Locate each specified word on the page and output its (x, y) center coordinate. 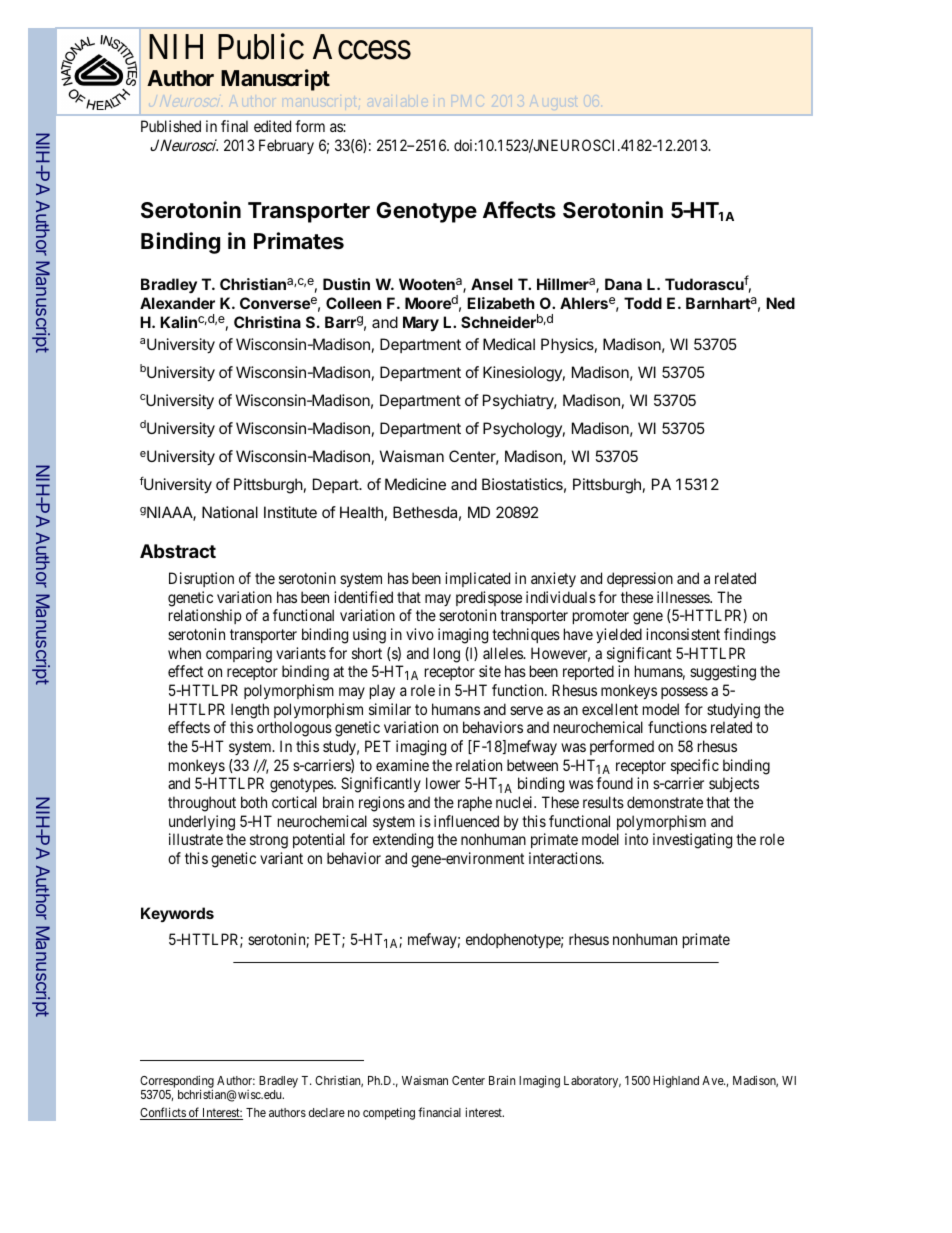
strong (269, 841)
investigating (692, 841)
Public (261, 46)
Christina (267, 322)
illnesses (684, 597)
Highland (676, 1082)
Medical (509, 344)
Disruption (201, 579)
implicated (477, 579)
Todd (643, 303)
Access (362, 47)
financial (439, 1112)
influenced (466, 821)
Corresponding (177, 1083)
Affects (519, 210)
